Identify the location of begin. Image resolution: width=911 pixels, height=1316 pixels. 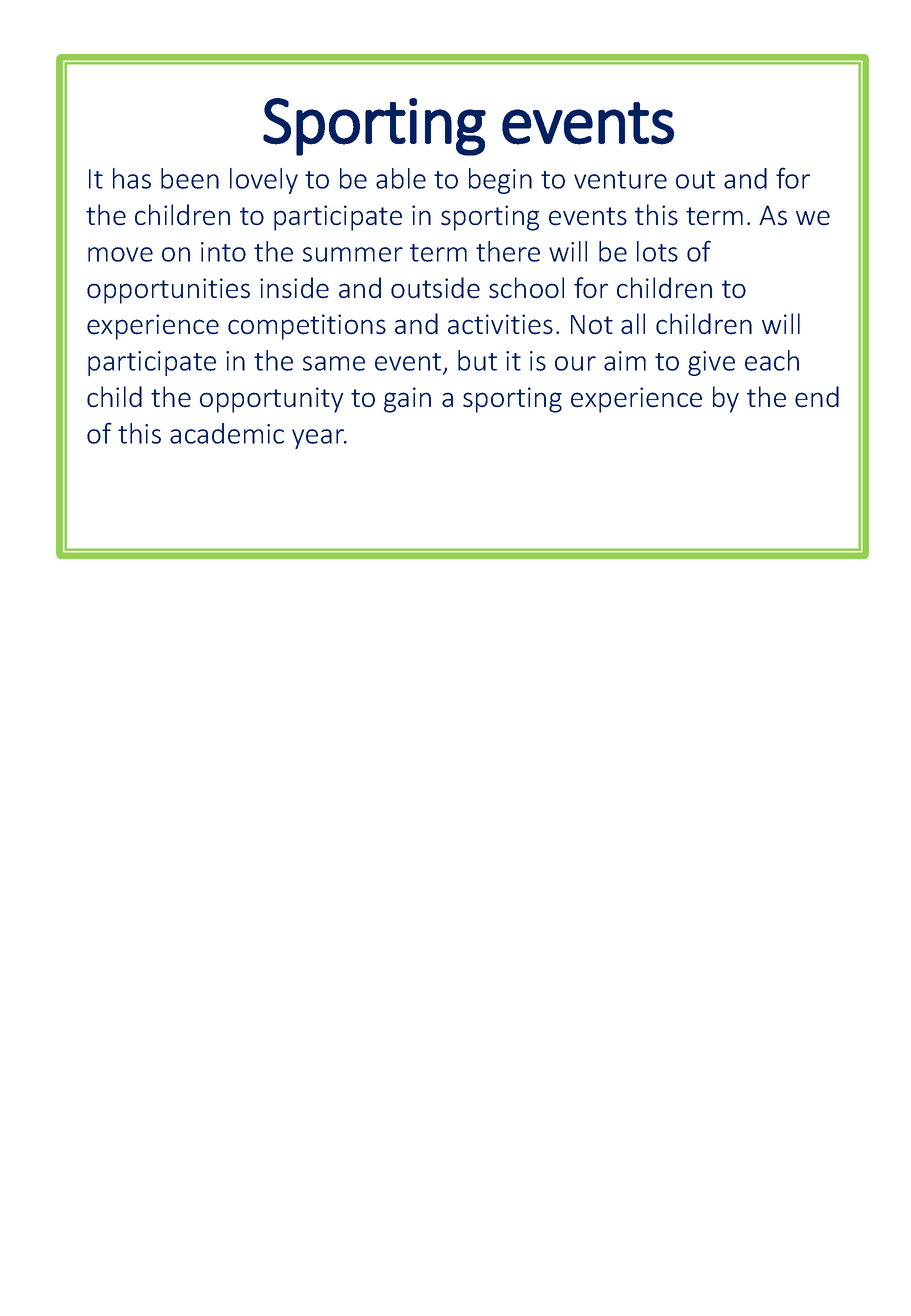
(500, 181).
